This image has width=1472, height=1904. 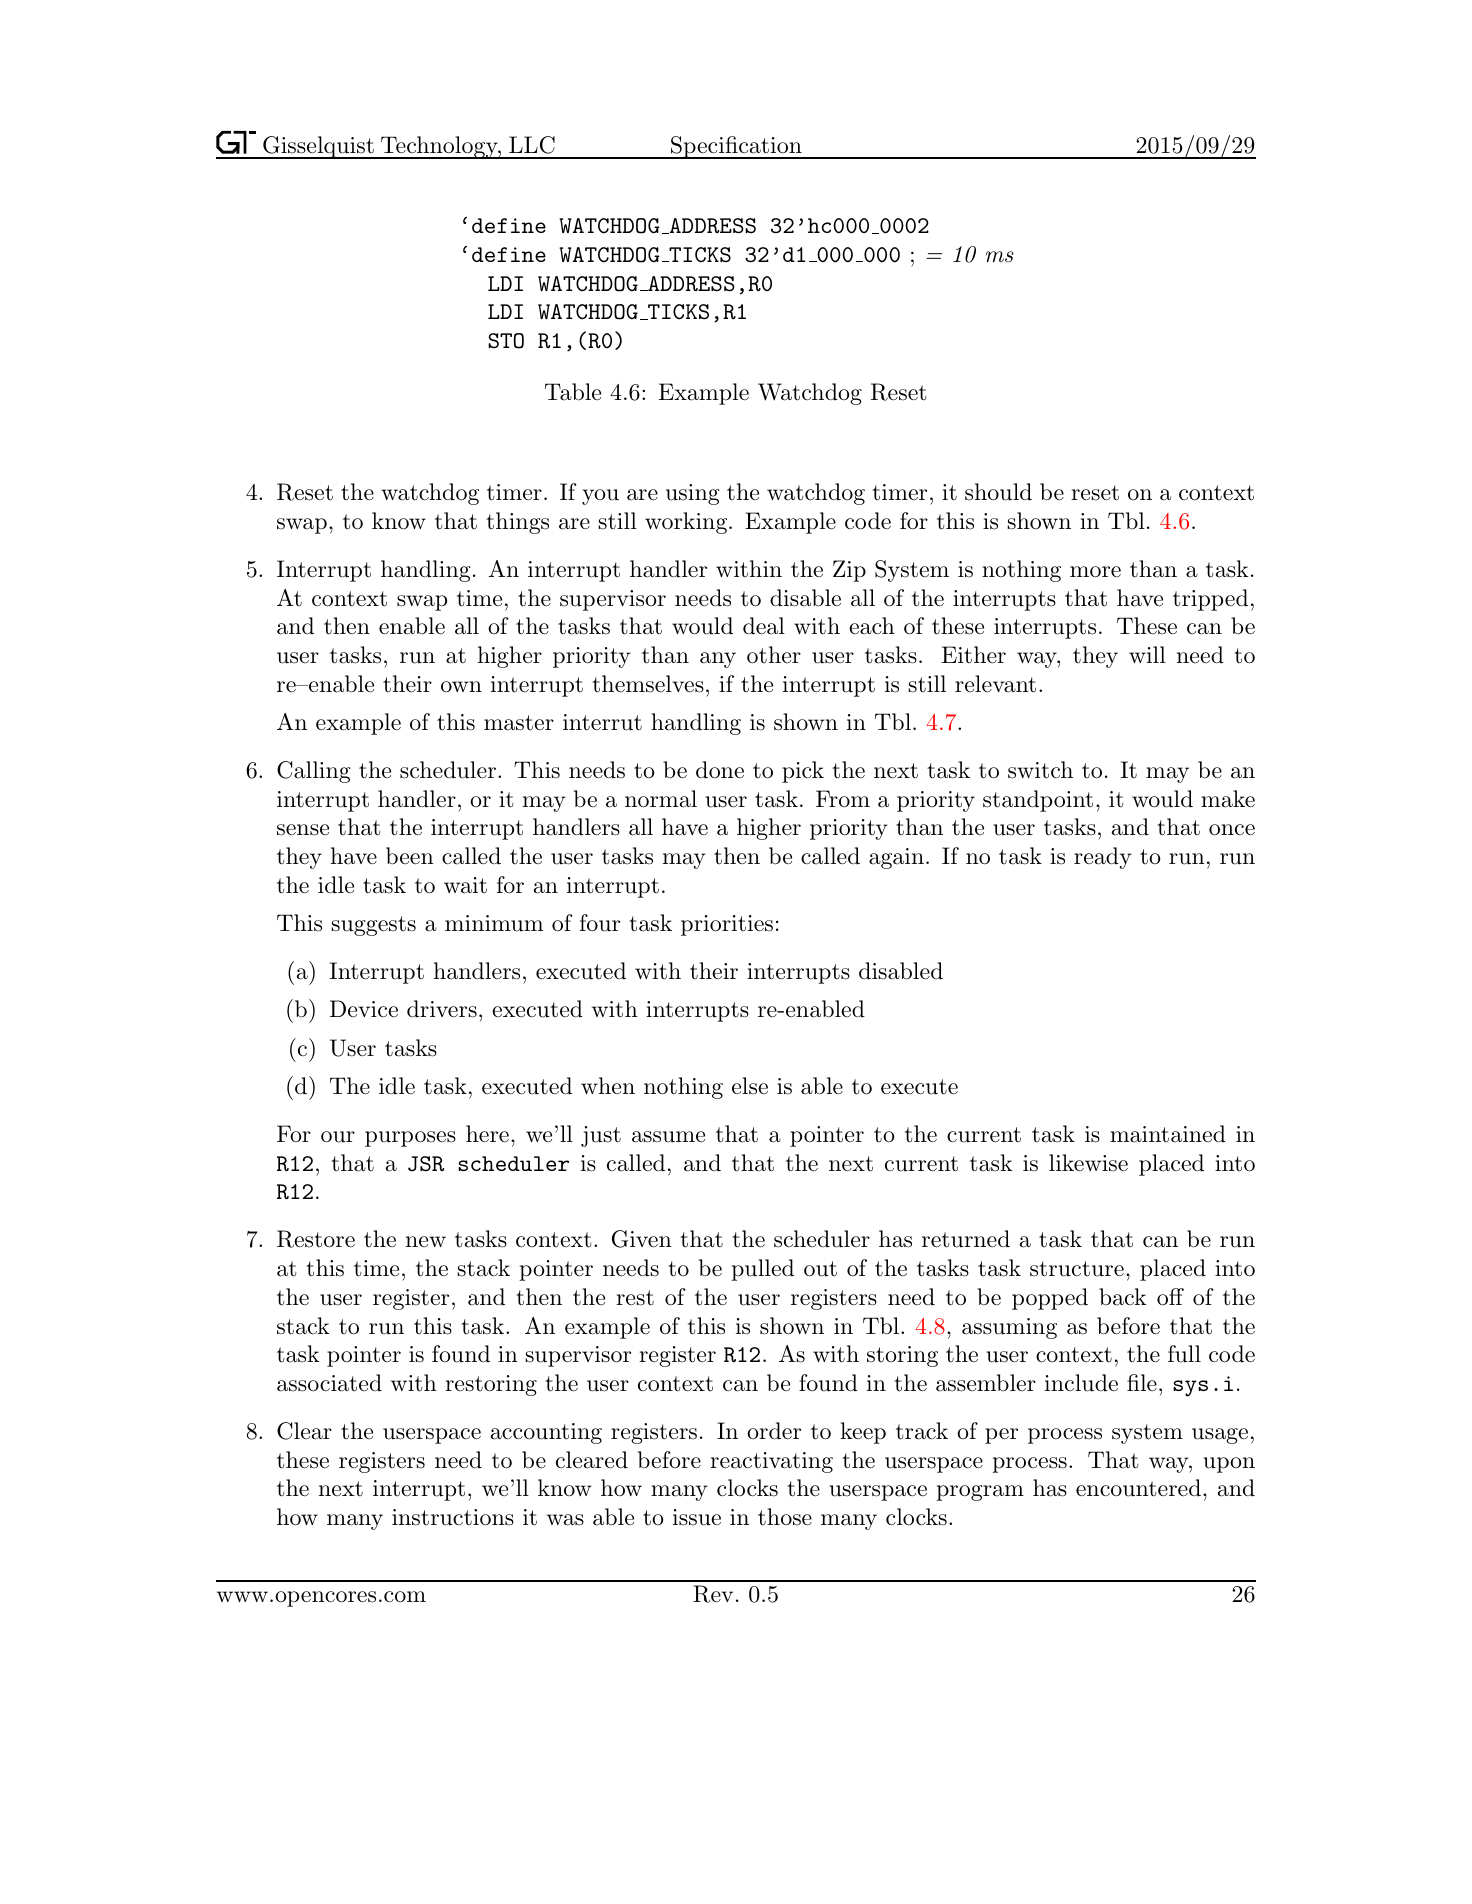 What do you see at coordinates (1088, 1163) in the image?
I see `likewise` at bounding box center [1088, 1163].
